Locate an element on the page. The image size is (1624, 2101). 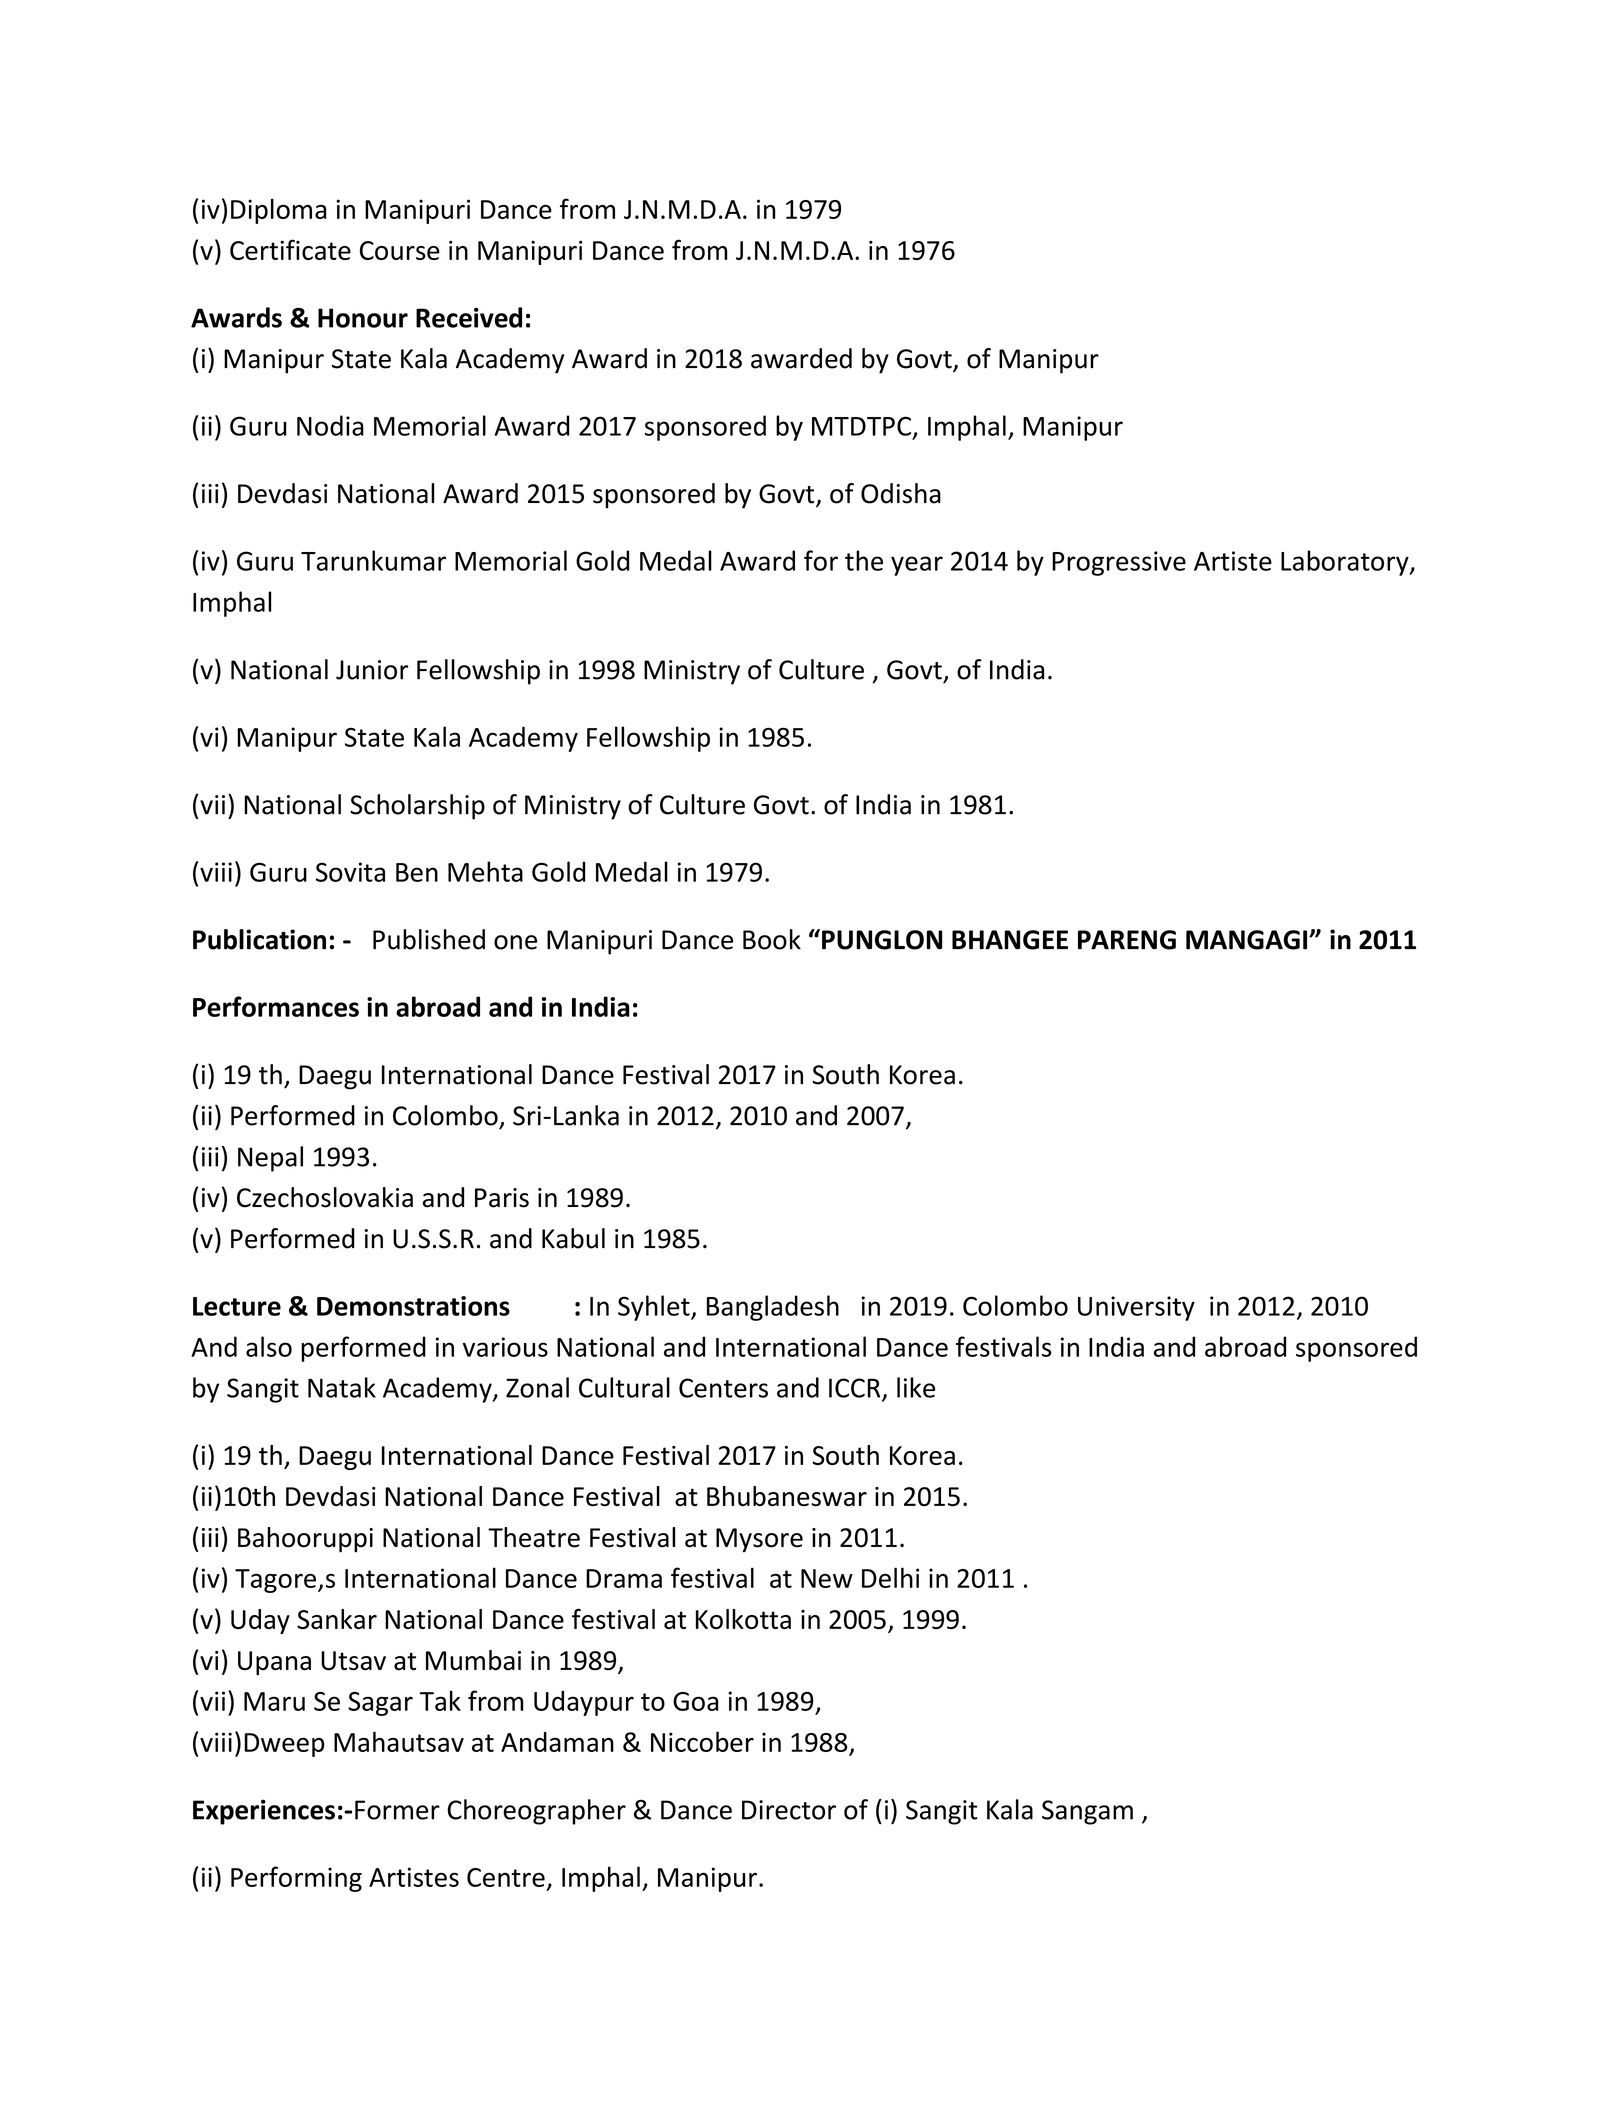
Book is located at coordinates (772, 939).
